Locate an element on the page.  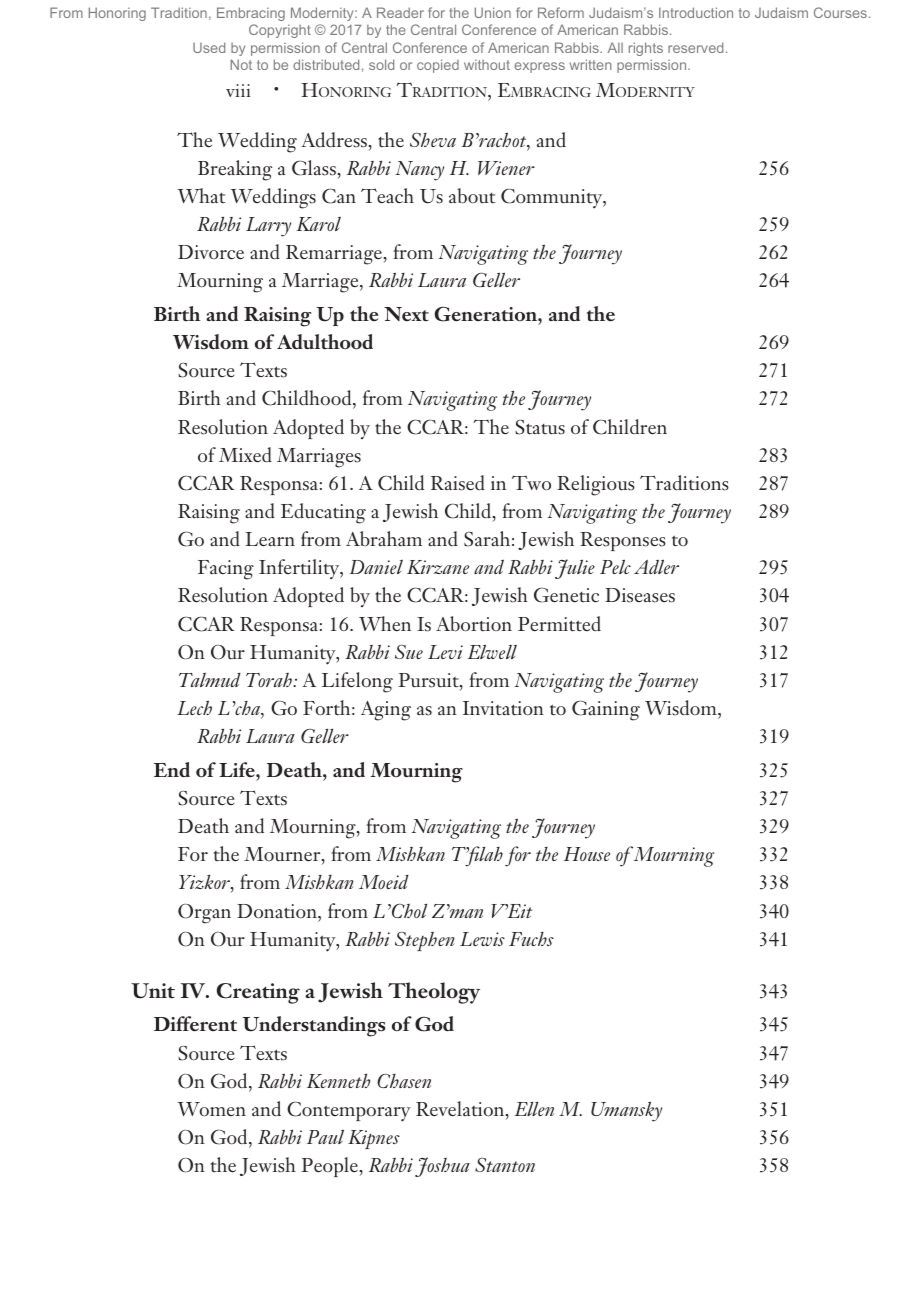
Abortion is located at coordinates (474, 624).
